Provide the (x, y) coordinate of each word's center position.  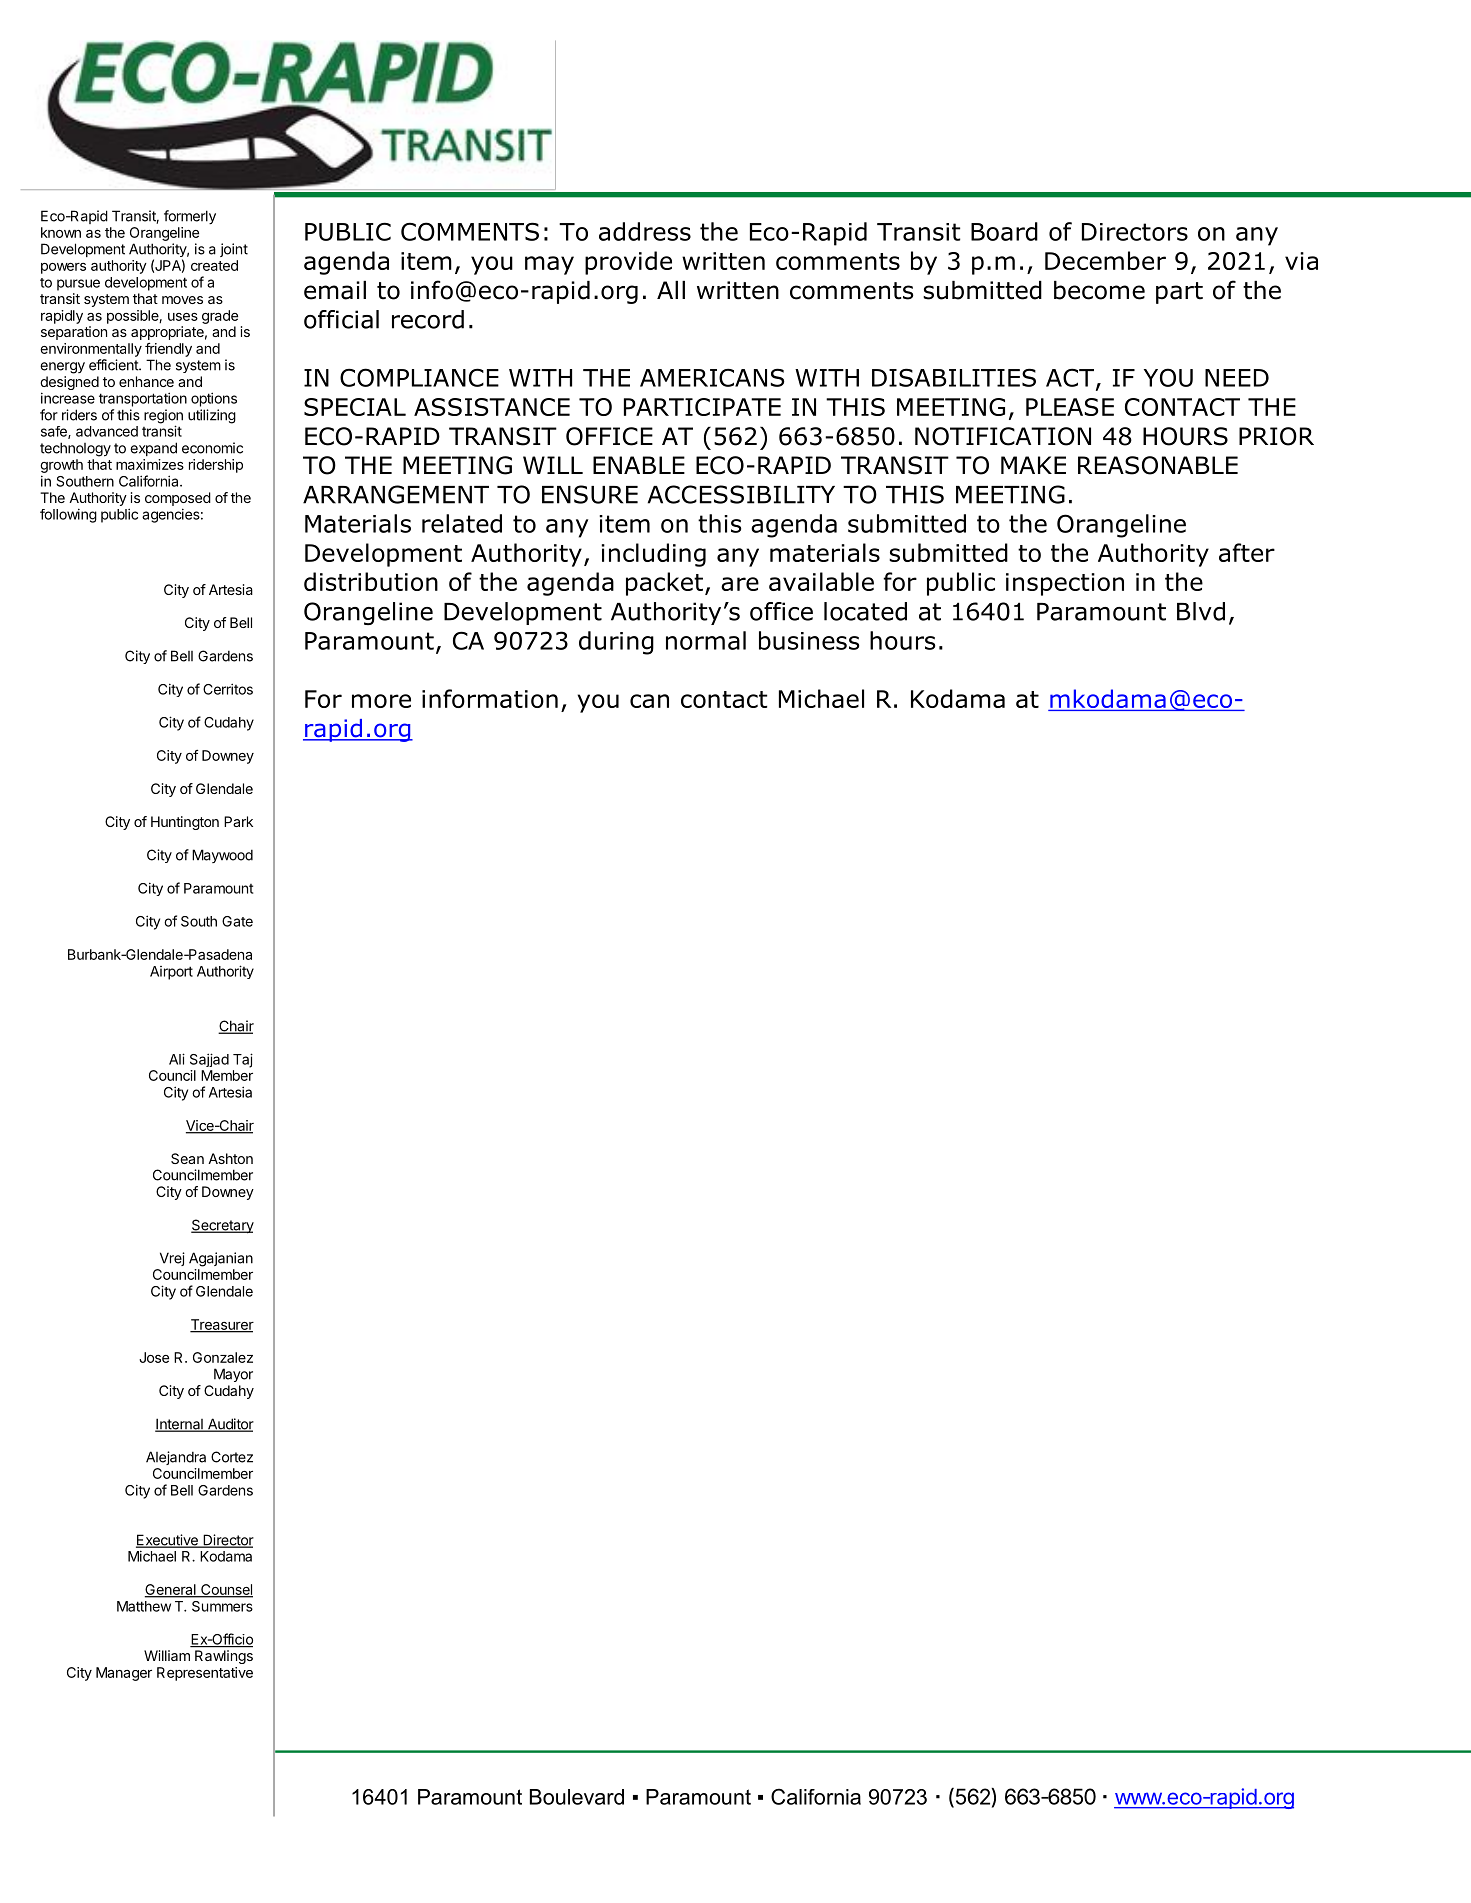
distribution (371, 581)
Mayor (233, 1375)
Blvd (1201, 611)
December (1105, 260)
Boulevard (577, 1797)
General (171, 1590)
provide (628, 263)
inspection (1065, 584)
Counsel (226, 1590)
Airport (171, 973)
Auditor (229, 1425)
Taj (243, 1060)
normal (706, 640)
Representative (205, 1674)
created (214, 265)
